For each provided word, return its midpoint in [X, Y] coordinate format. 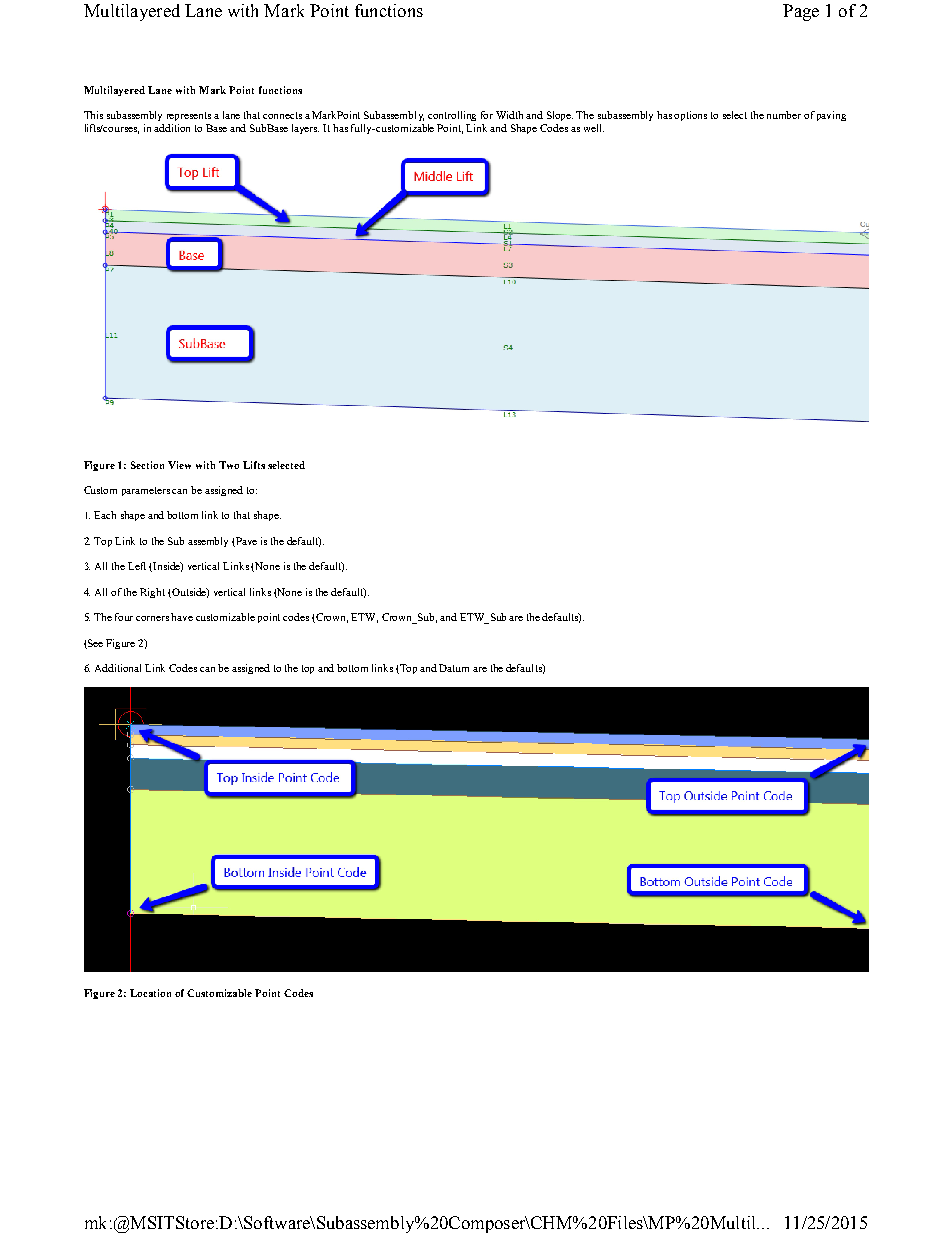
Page [801, 12]
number [784, 115]
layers [305, 129]
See [94, 644]
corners [152, 618]
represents [189, 116]
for [487, 115]
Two [229, 465]
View [179, 465]
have [182, 617]
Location [150, 993]
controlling [452, 116]
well [594, 128]
